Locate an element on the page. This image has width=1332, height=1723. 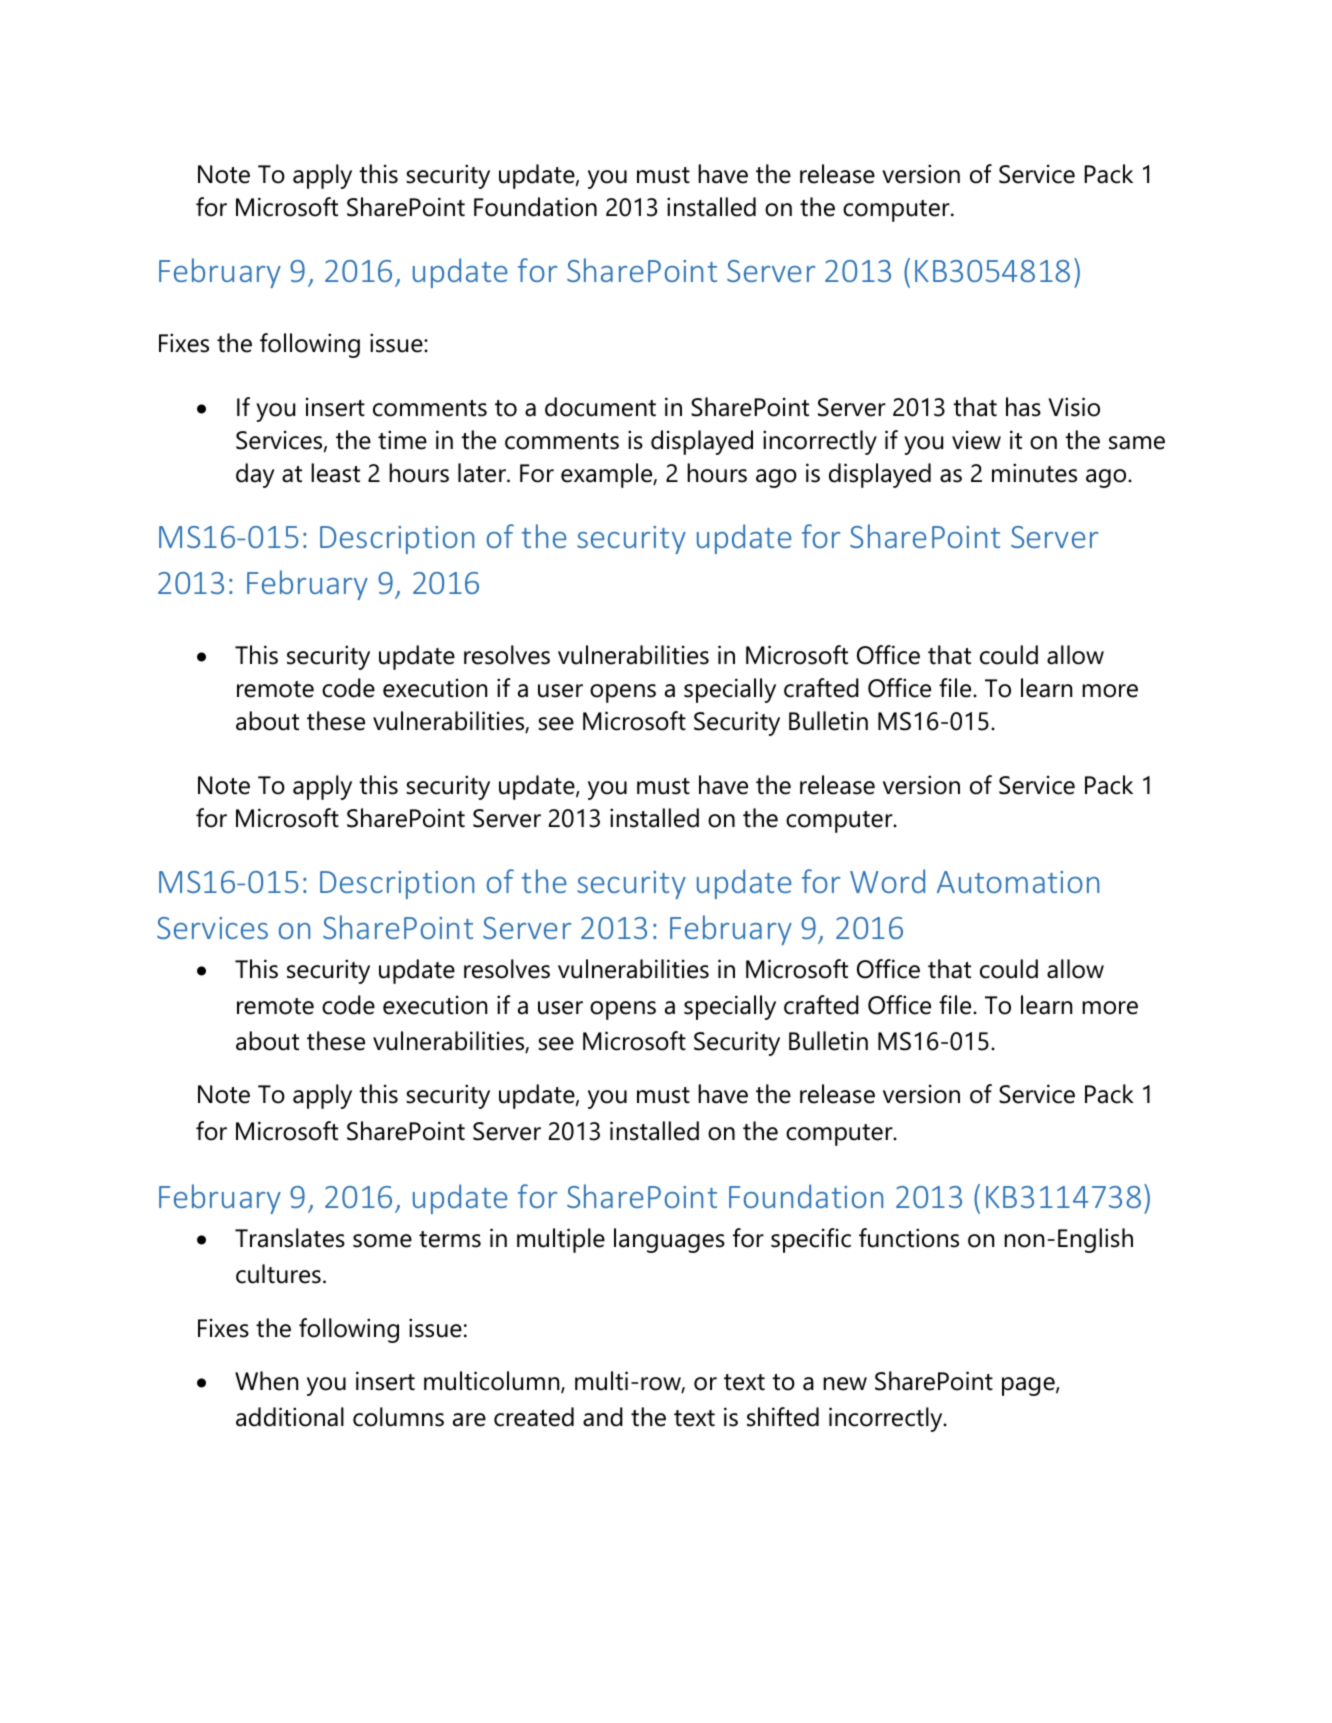
document is located at coordinates (600, 407).
